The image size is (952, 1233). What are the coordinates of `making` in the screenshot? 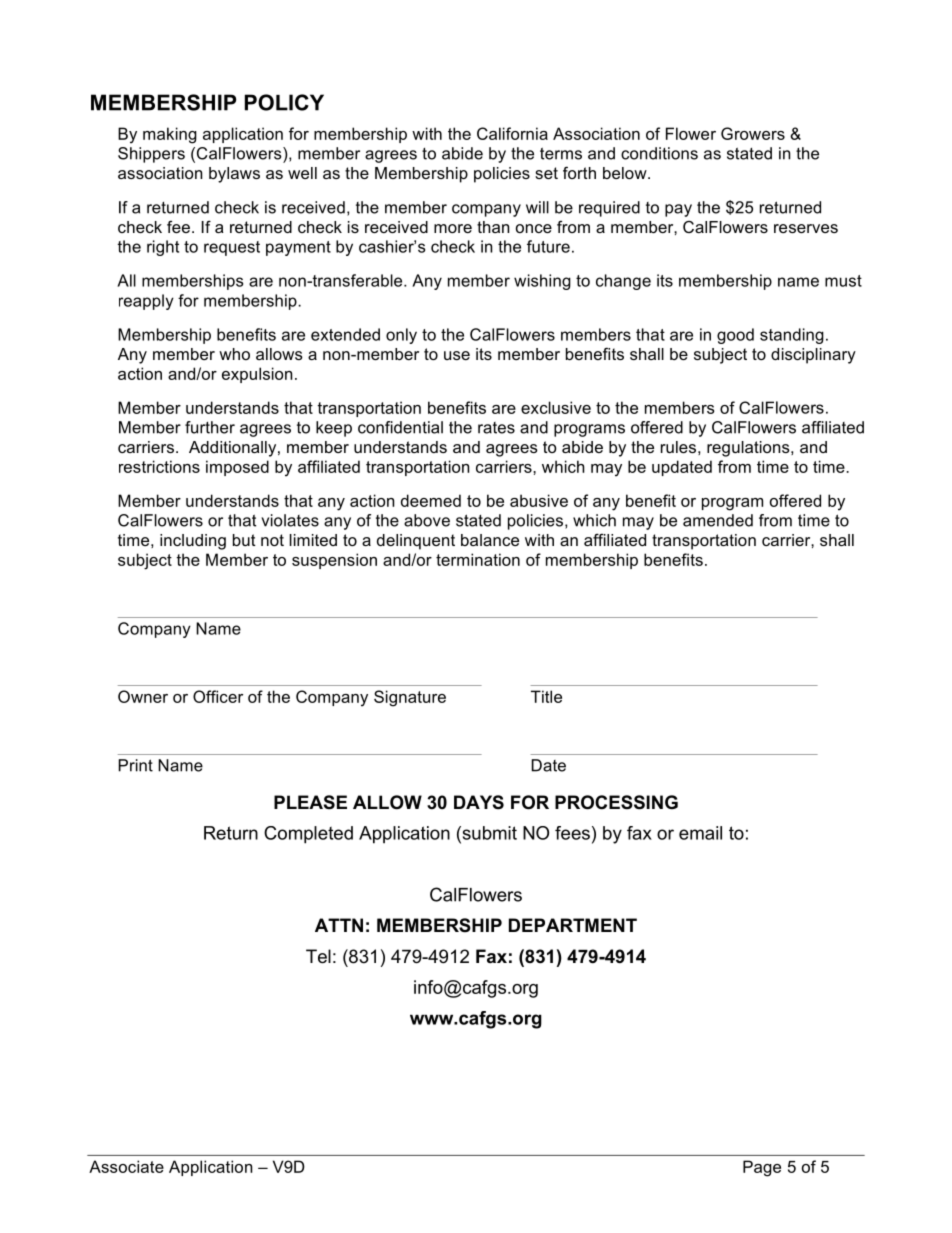 It's located at (170, 135).
